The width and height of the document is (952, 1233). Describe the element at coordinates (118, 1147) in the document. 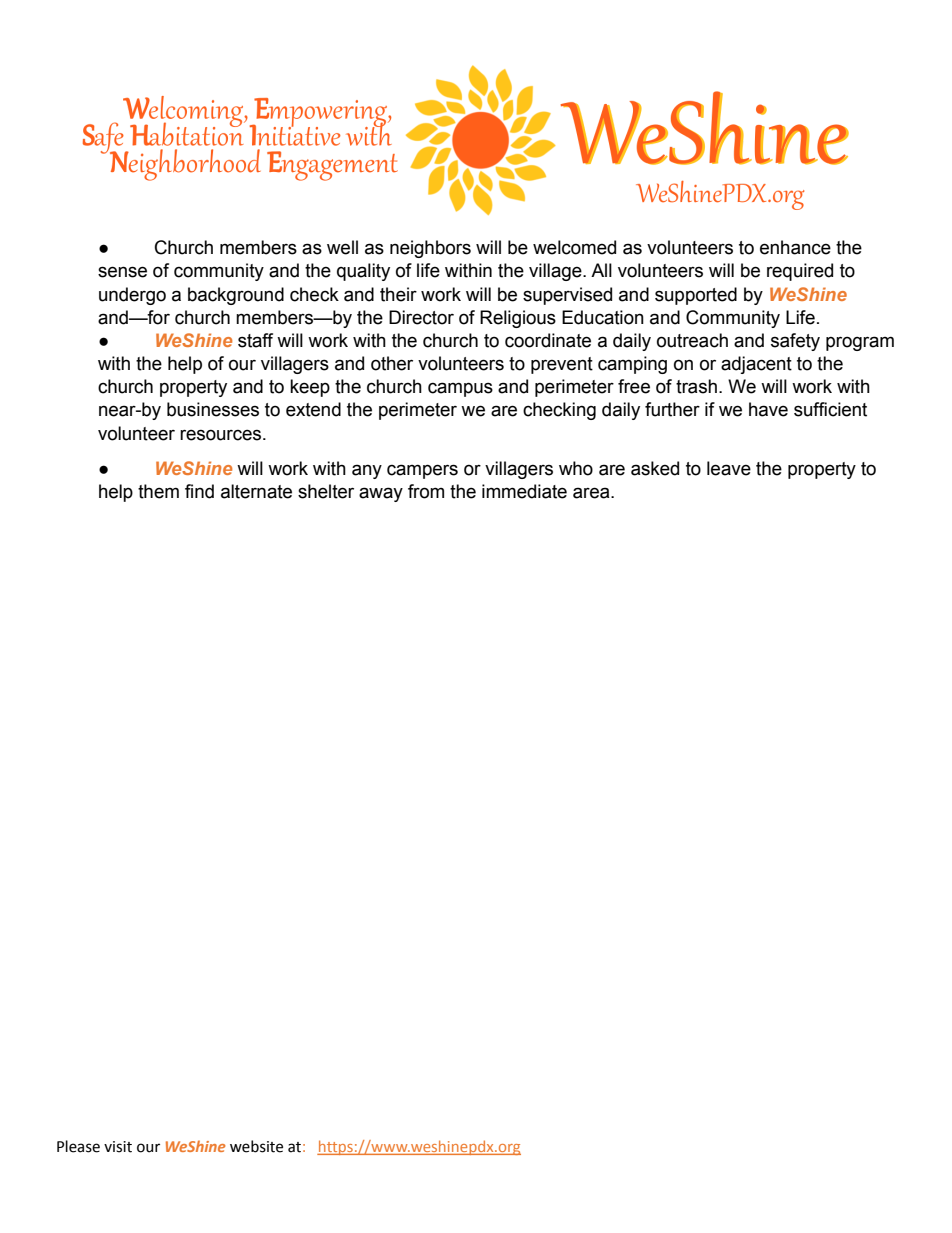

I see `visit` at that location.
